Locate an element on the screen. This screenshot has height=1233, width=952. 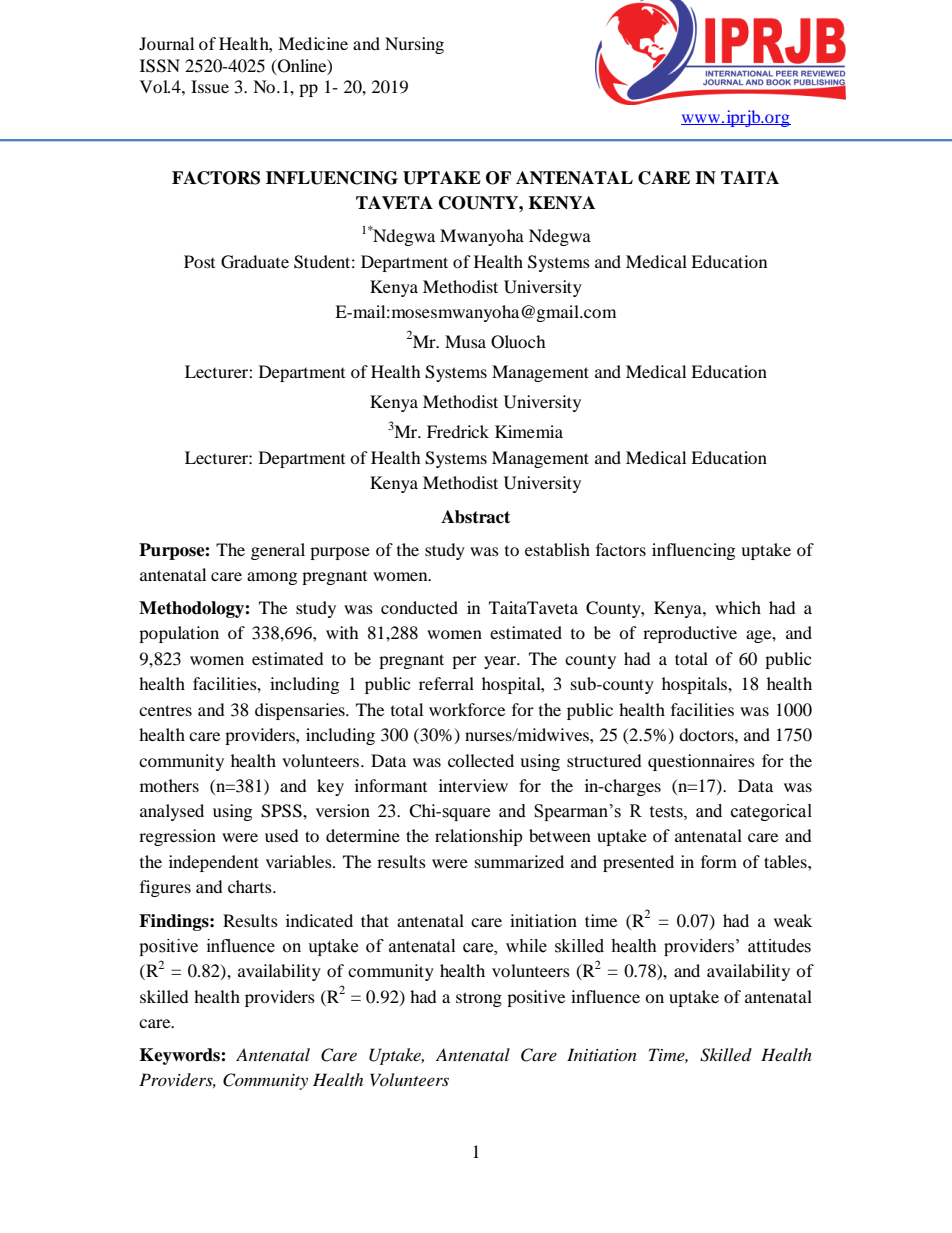
strong is located at coordinates (479, 999).
